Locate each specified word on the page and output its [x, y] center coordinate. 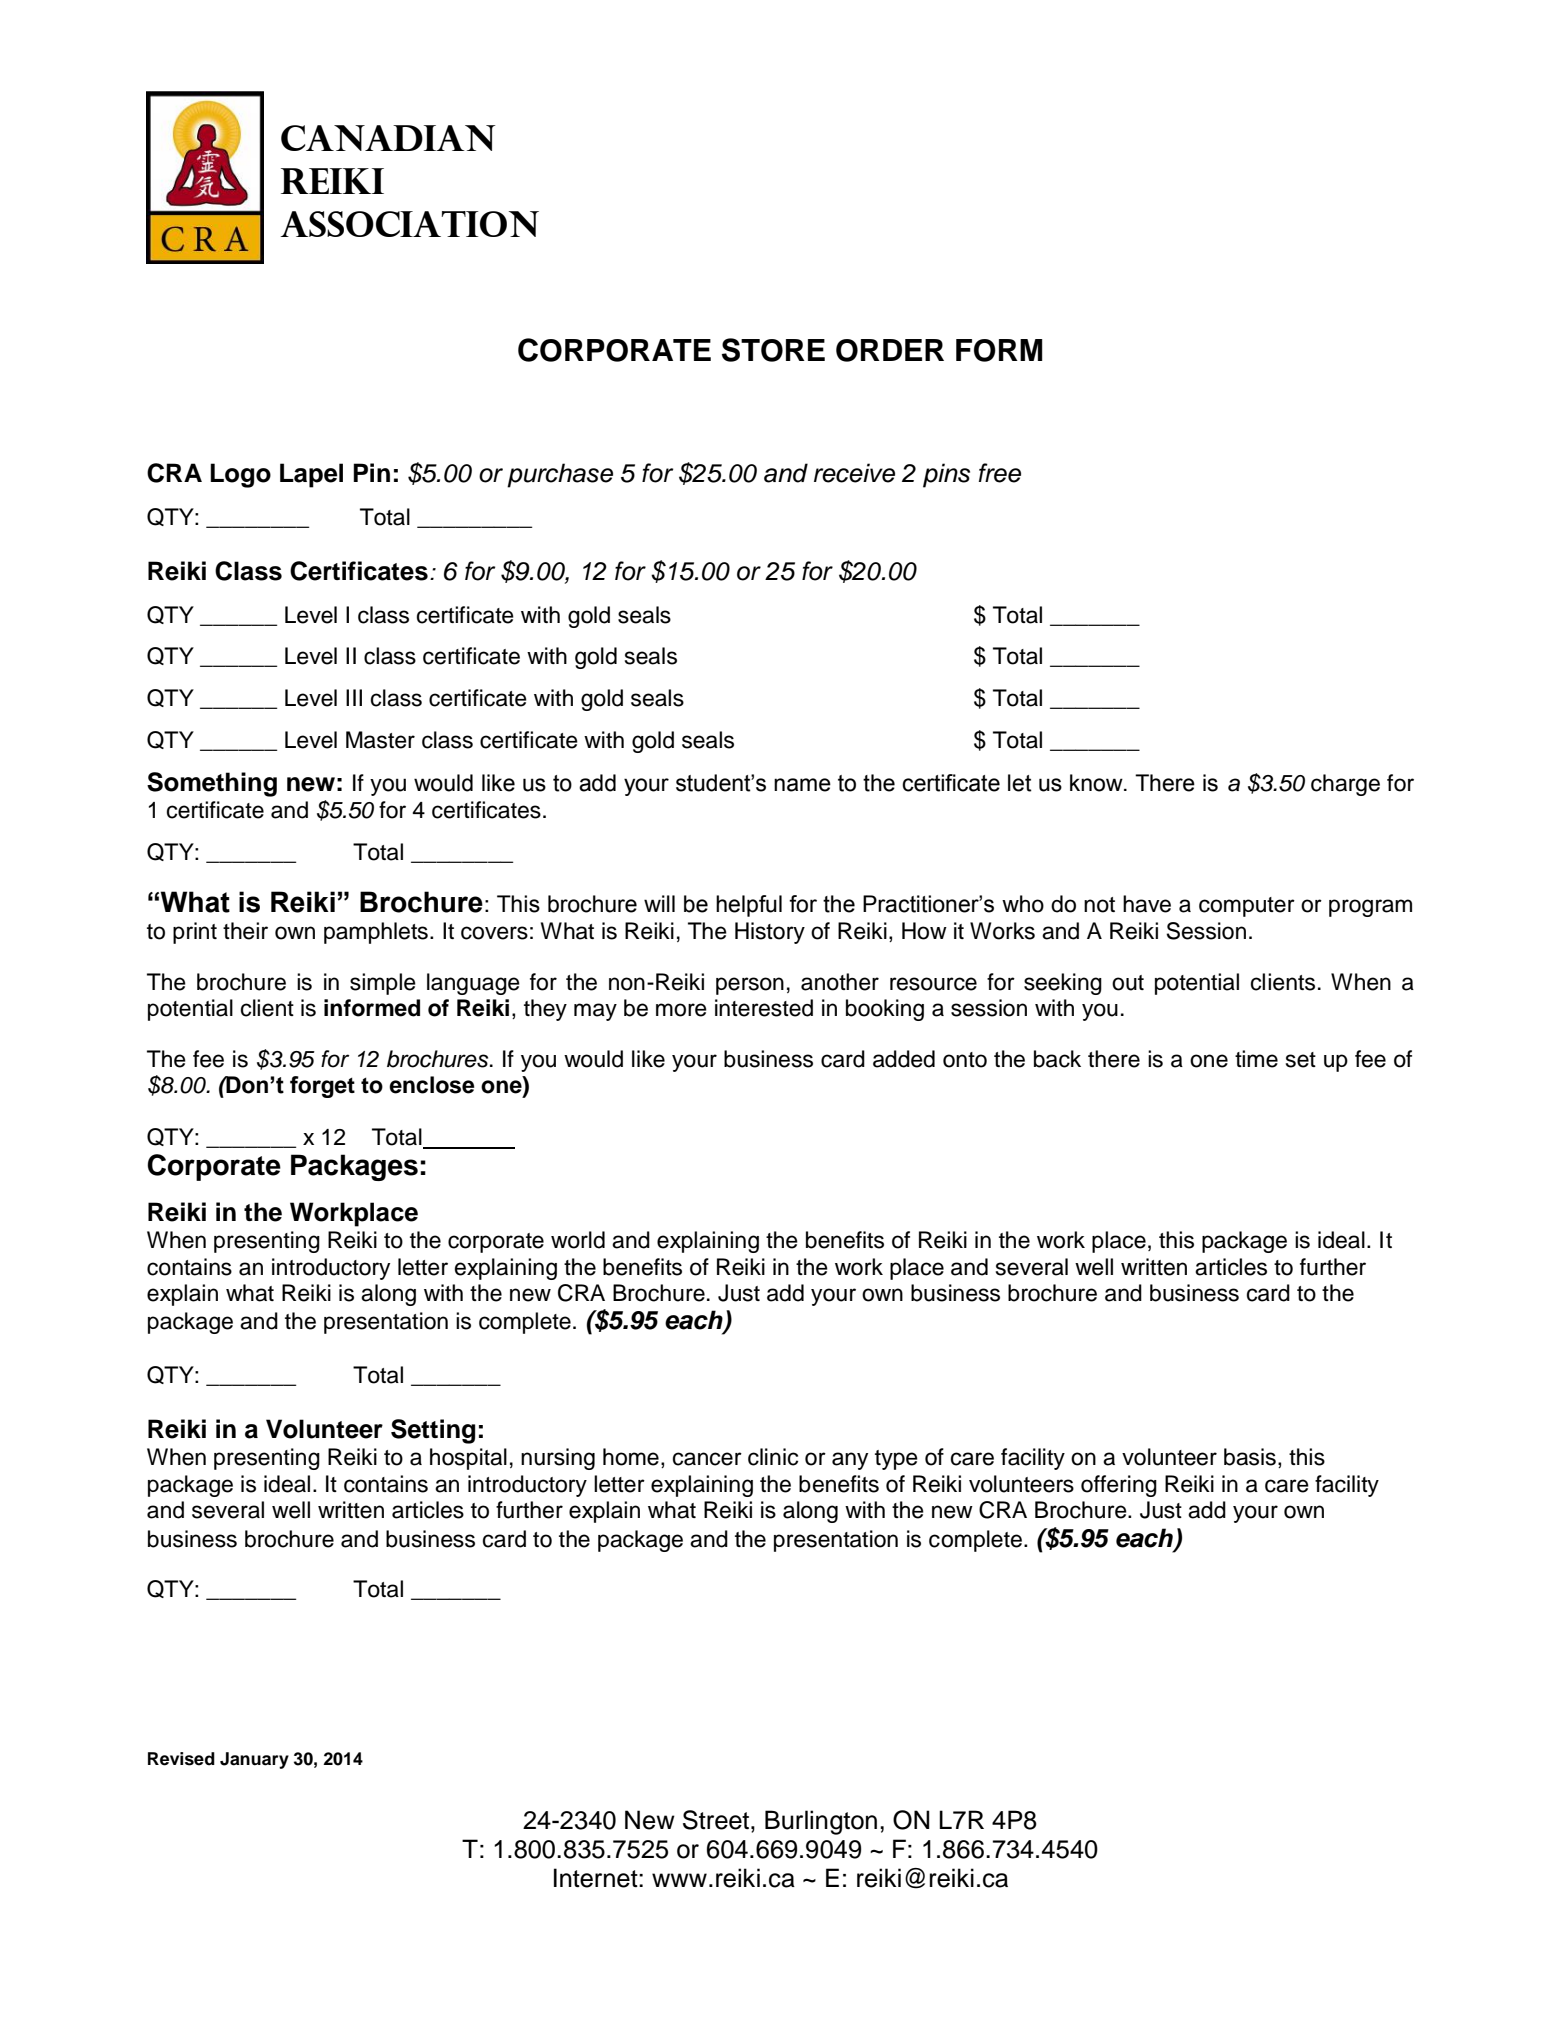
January [254, 1760]
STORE [773, 350]
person [750, 986]
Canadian [388, 138]
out [1128, 983]
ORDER [890, 350]
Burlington [821, 1822]
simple [383, 984]
